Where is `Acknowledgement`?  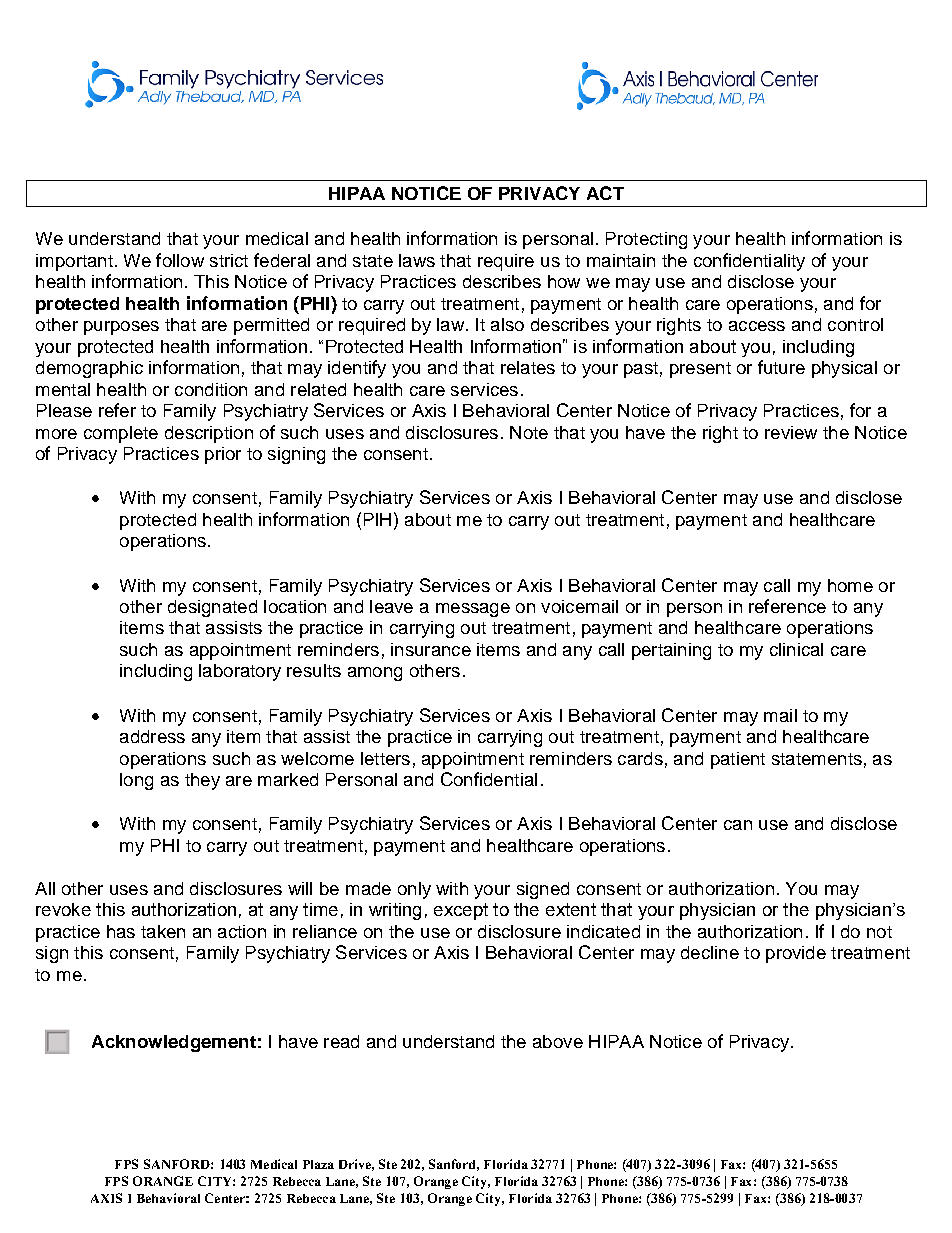
Acknowledgement is located at coordinates (174, 1043).
